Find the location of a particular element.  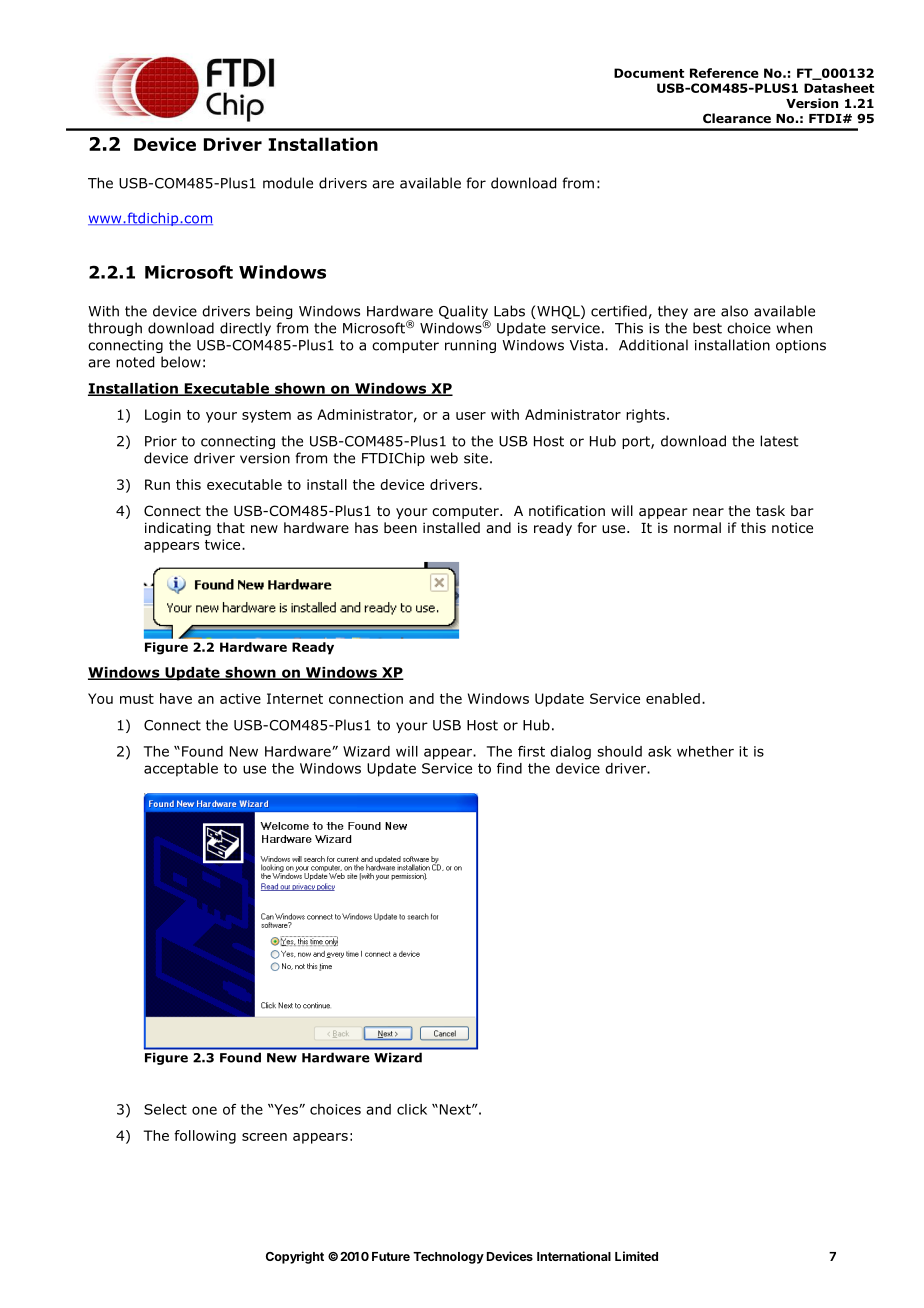

below is located at coordinates (181, 362).
